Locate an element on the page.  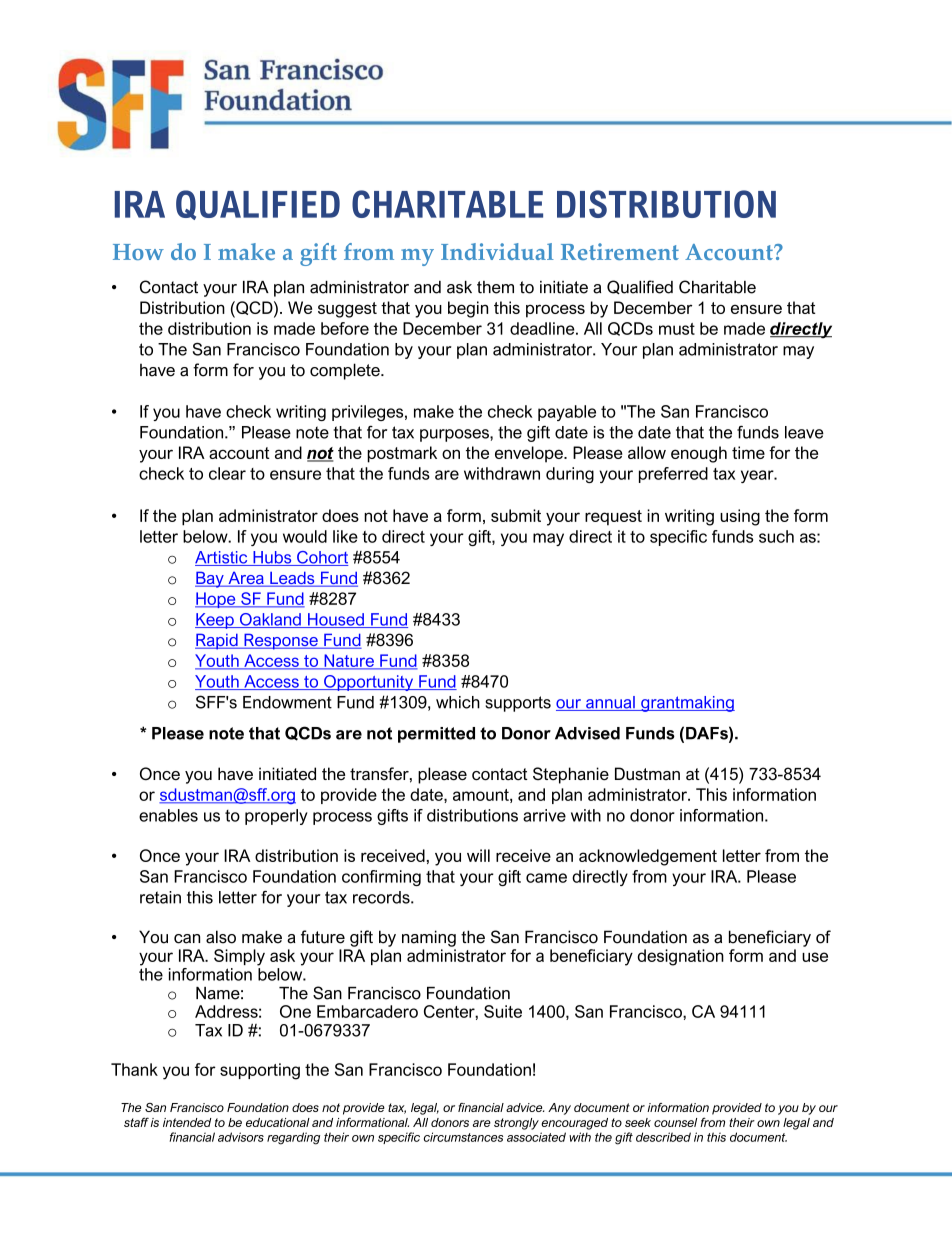
acknowledgement is located at coordinates (648, 857).
